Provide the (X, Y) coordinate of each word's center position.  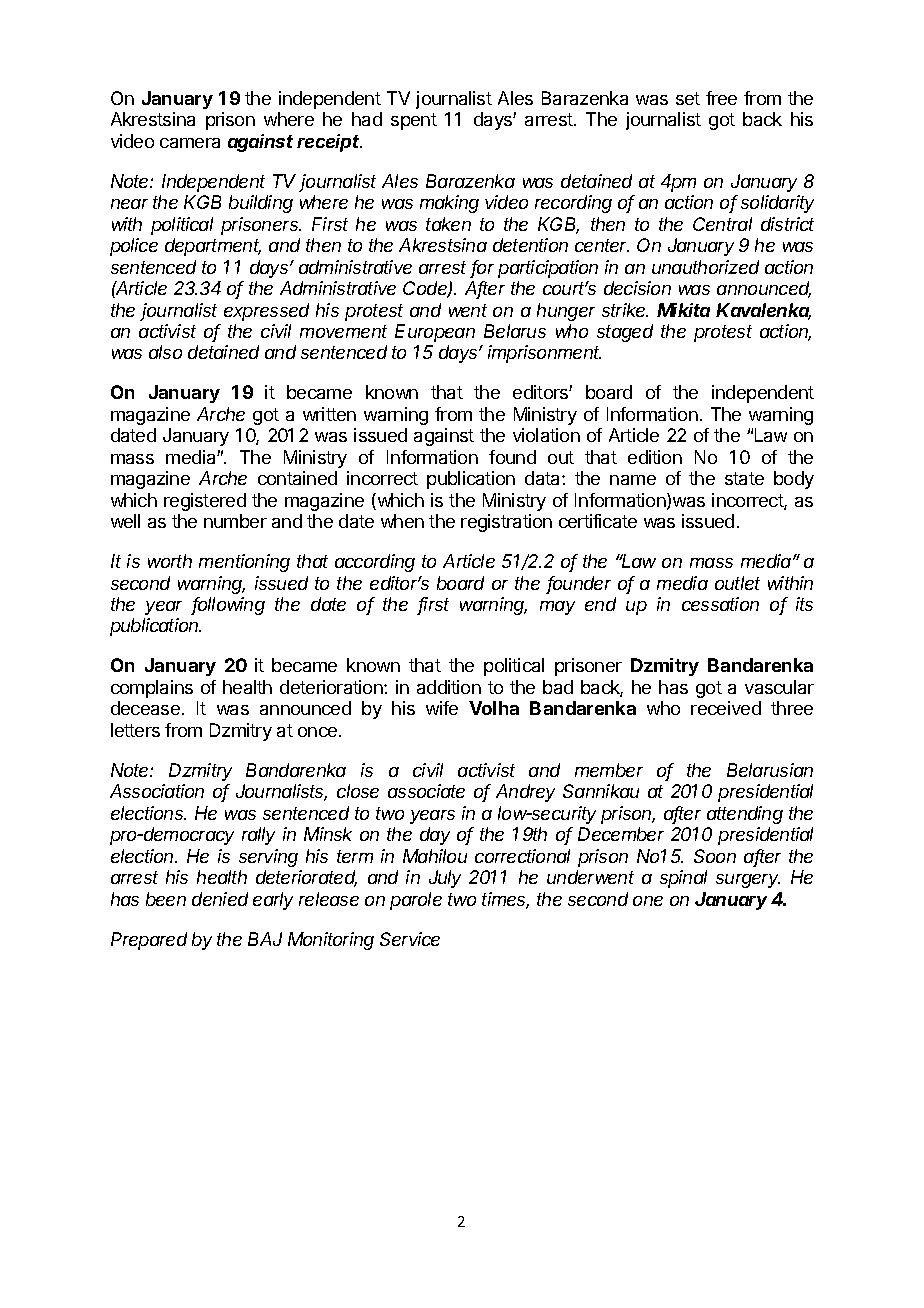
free (721, 98)
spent (414, 121)
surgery (748, 881)
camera (190, 143)
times (505, 900)
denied (220, 899)
